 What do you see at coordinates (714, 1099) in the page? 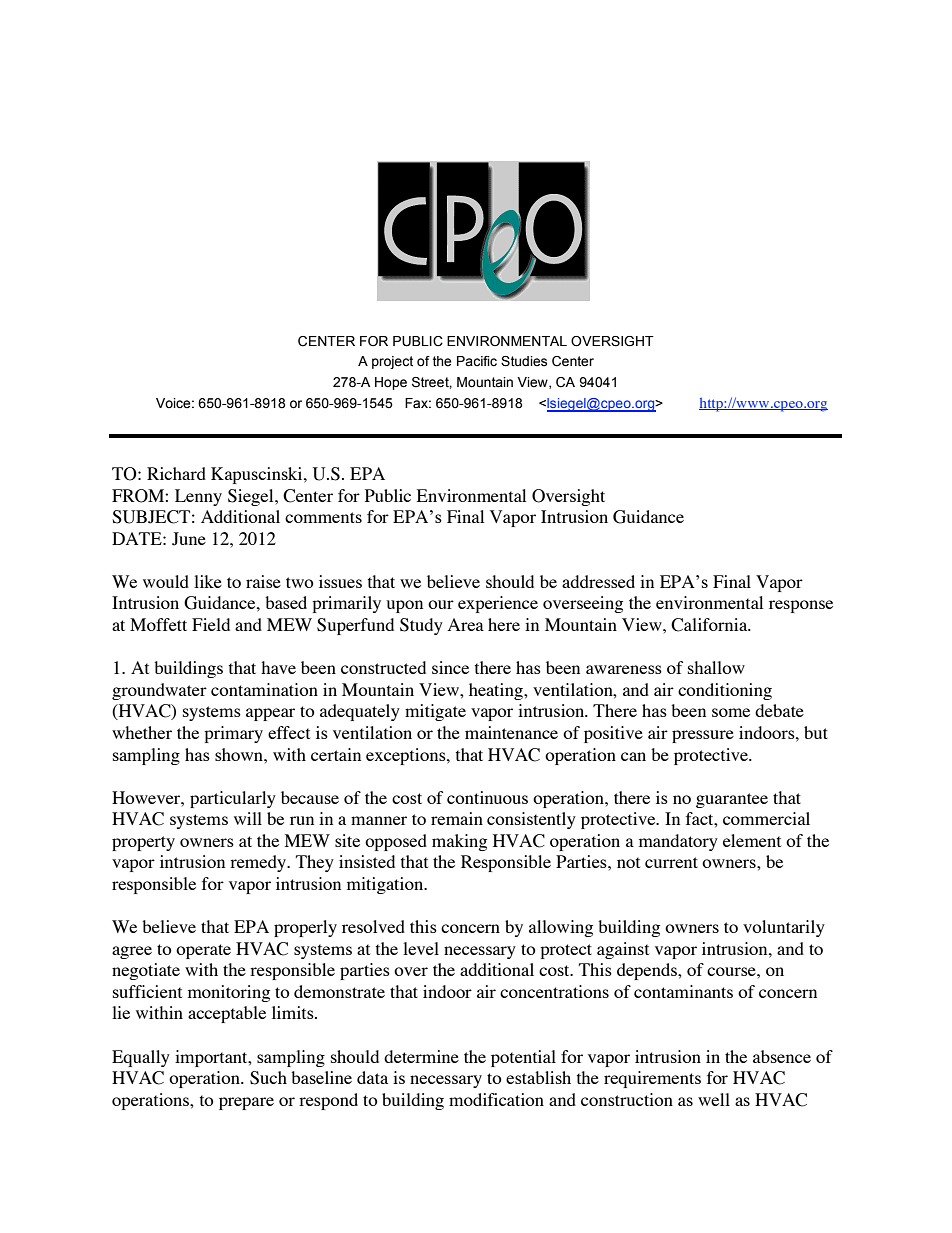
I see `well` at bounding box center [714, 1099].
